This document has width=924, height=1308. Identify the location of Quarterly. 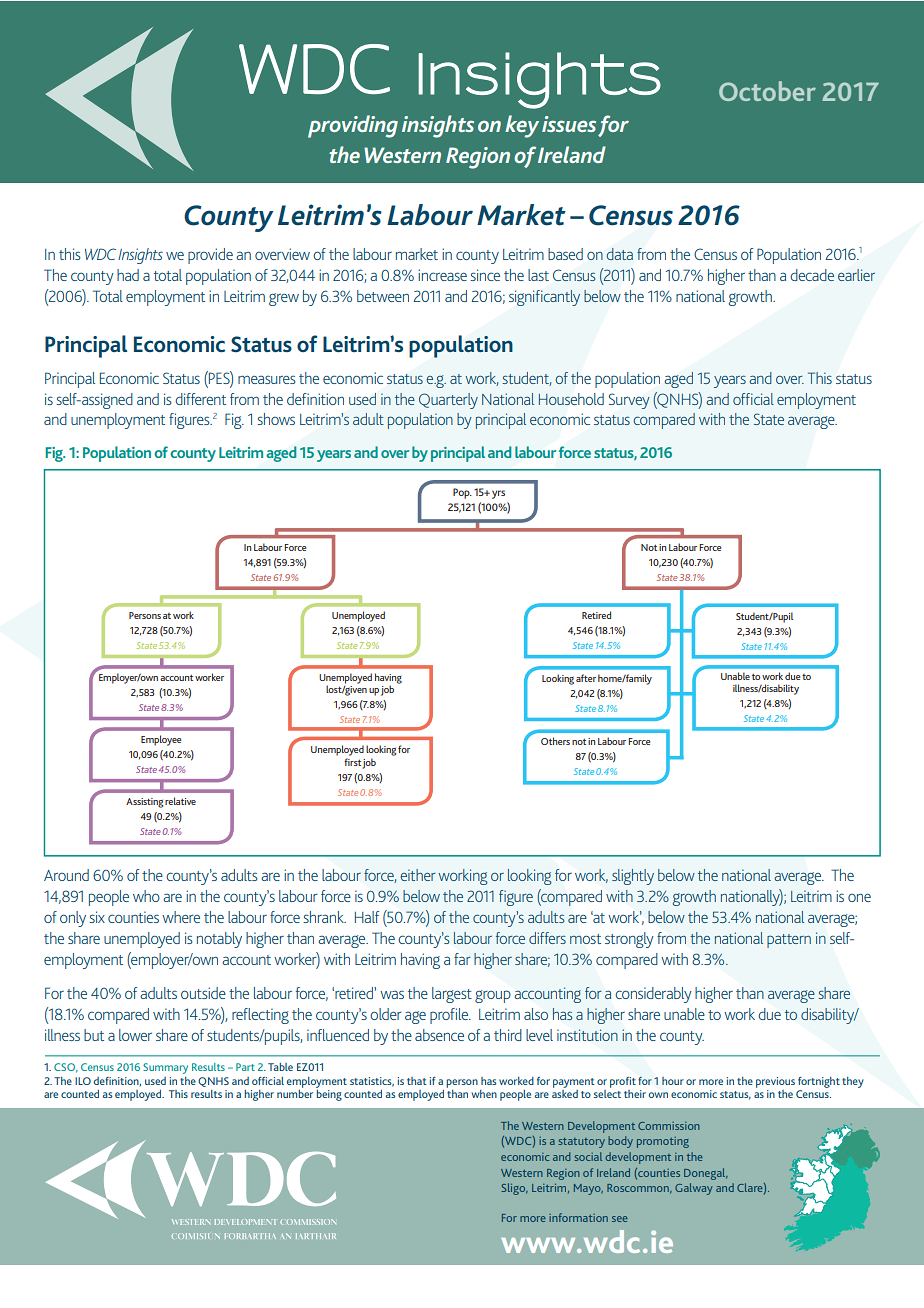
(448, 401).
